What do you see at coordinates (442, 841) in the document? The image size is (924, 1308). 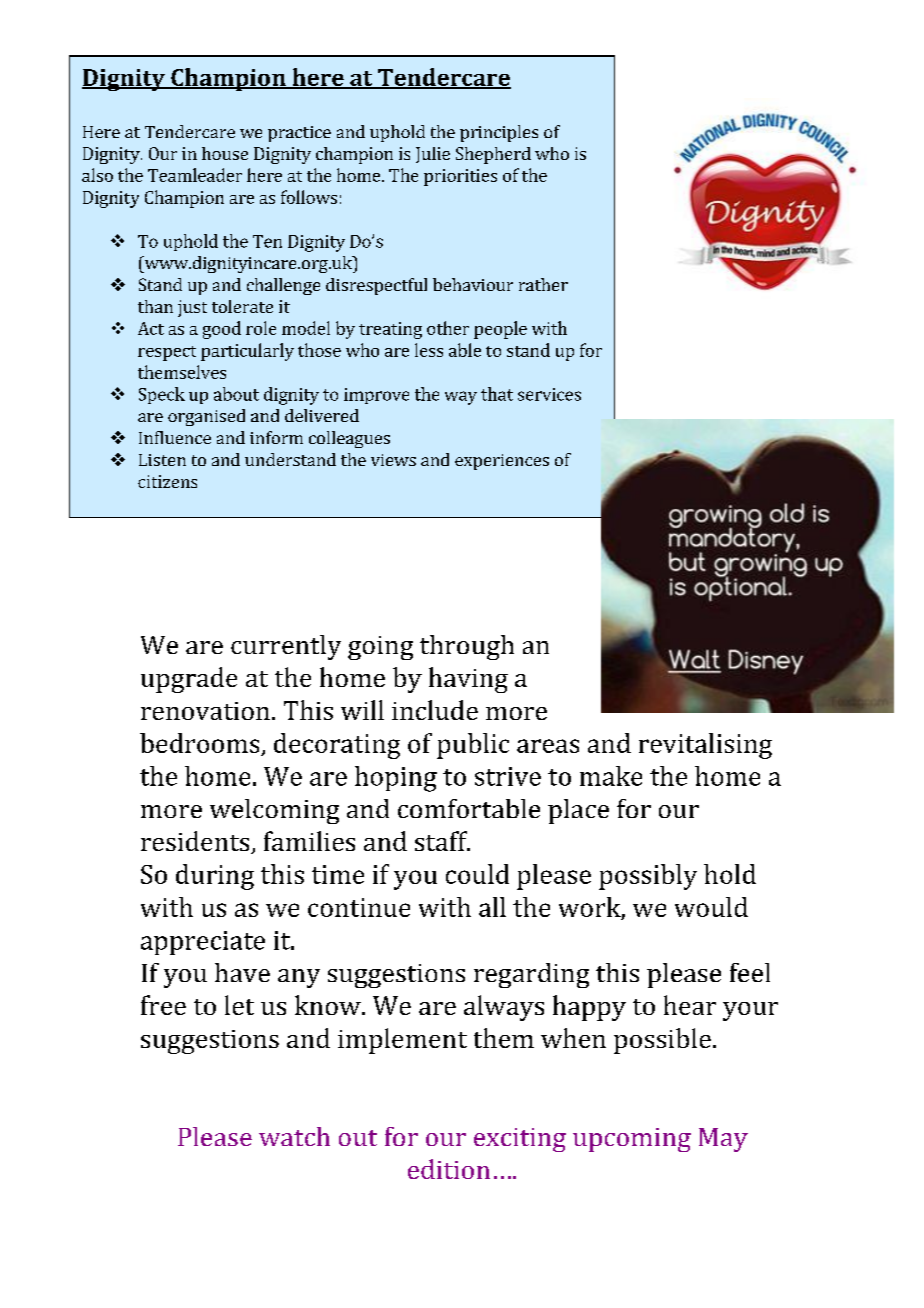 I see `staff` at bounding box center [442, 841].
